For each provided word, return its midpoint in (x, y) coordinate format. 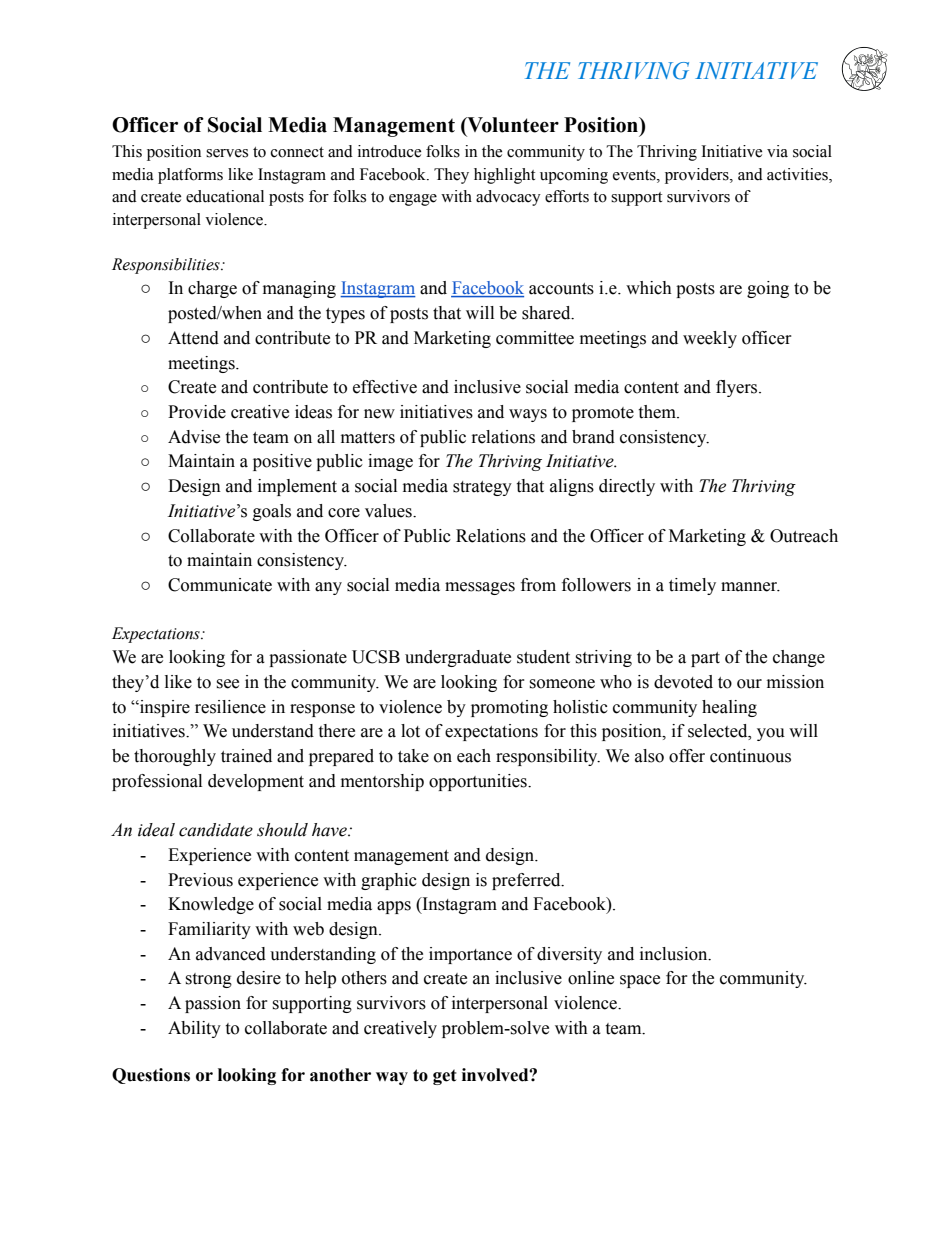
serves (227, 153)
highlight (504, 176)
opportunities (479, 782)
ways (528, 415)
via (777, 151)
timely (692, 586)
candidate (216, 830)
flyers (738, 388)
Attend (193, 338)
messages (480, 588)
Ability (194, 1029)
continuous (750, 756)
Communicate (220, 585)
